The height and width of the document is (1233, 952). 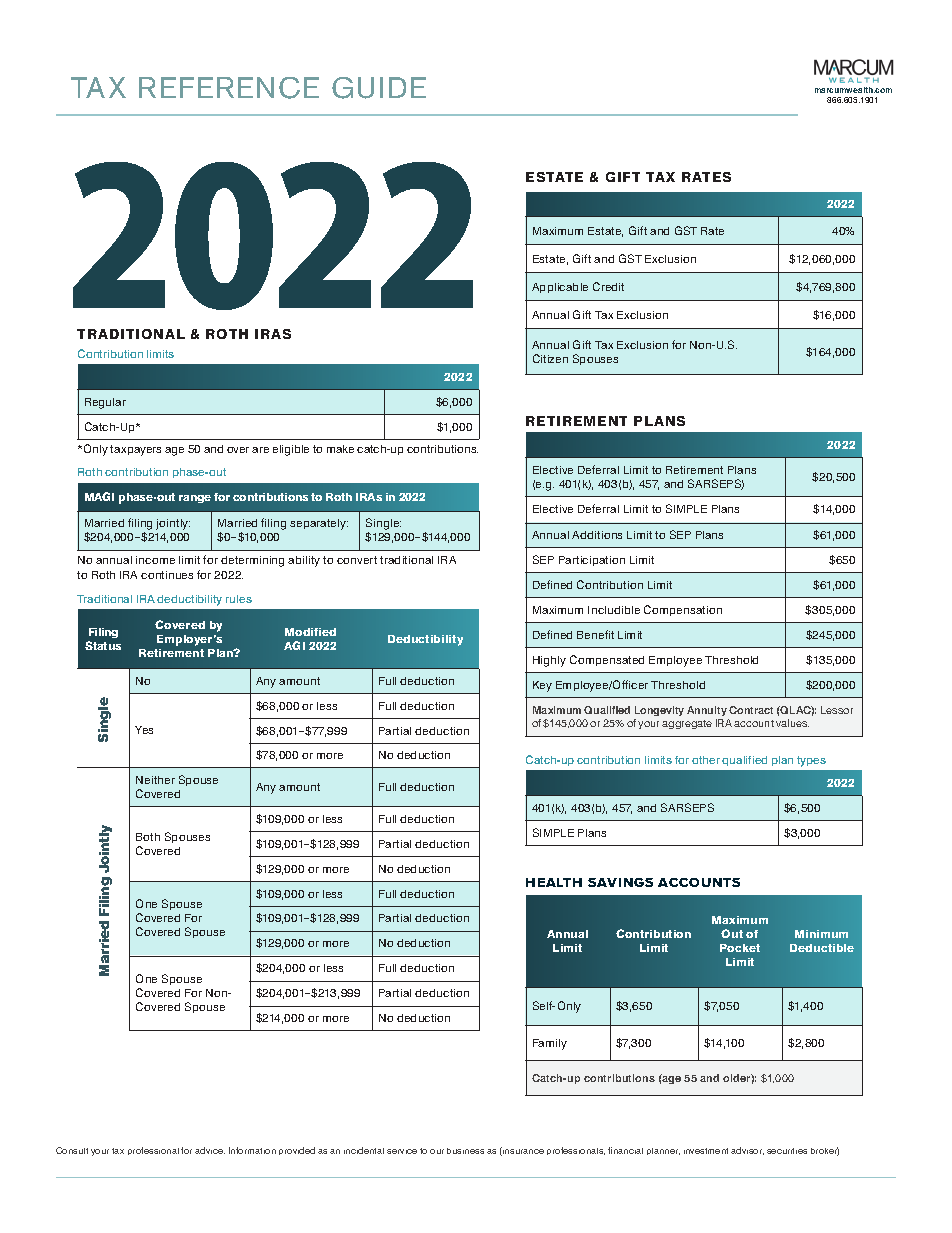 I want to click on REFERENCE, so click(x=229, y=88).
